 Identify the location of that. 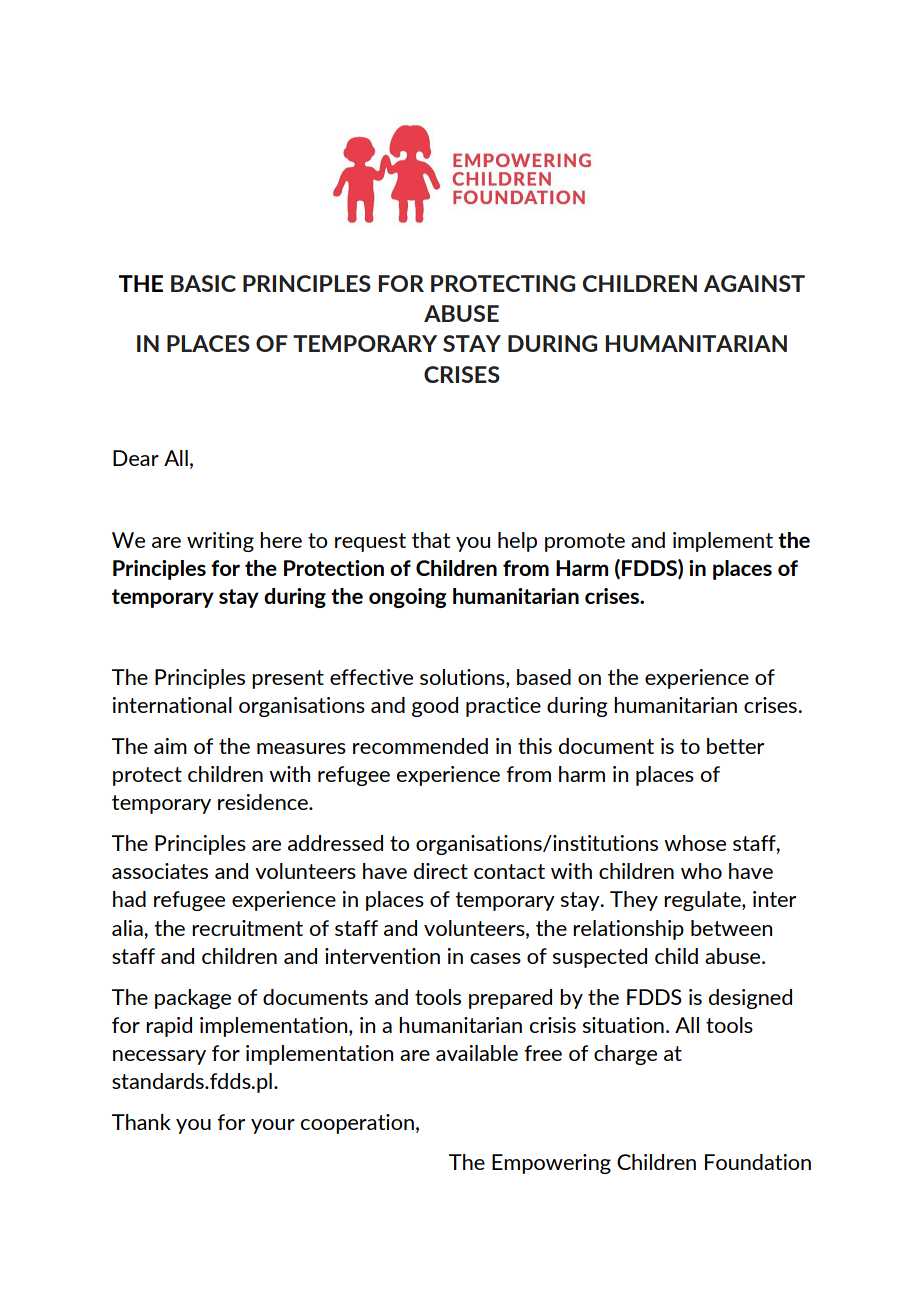
(431, 540).
